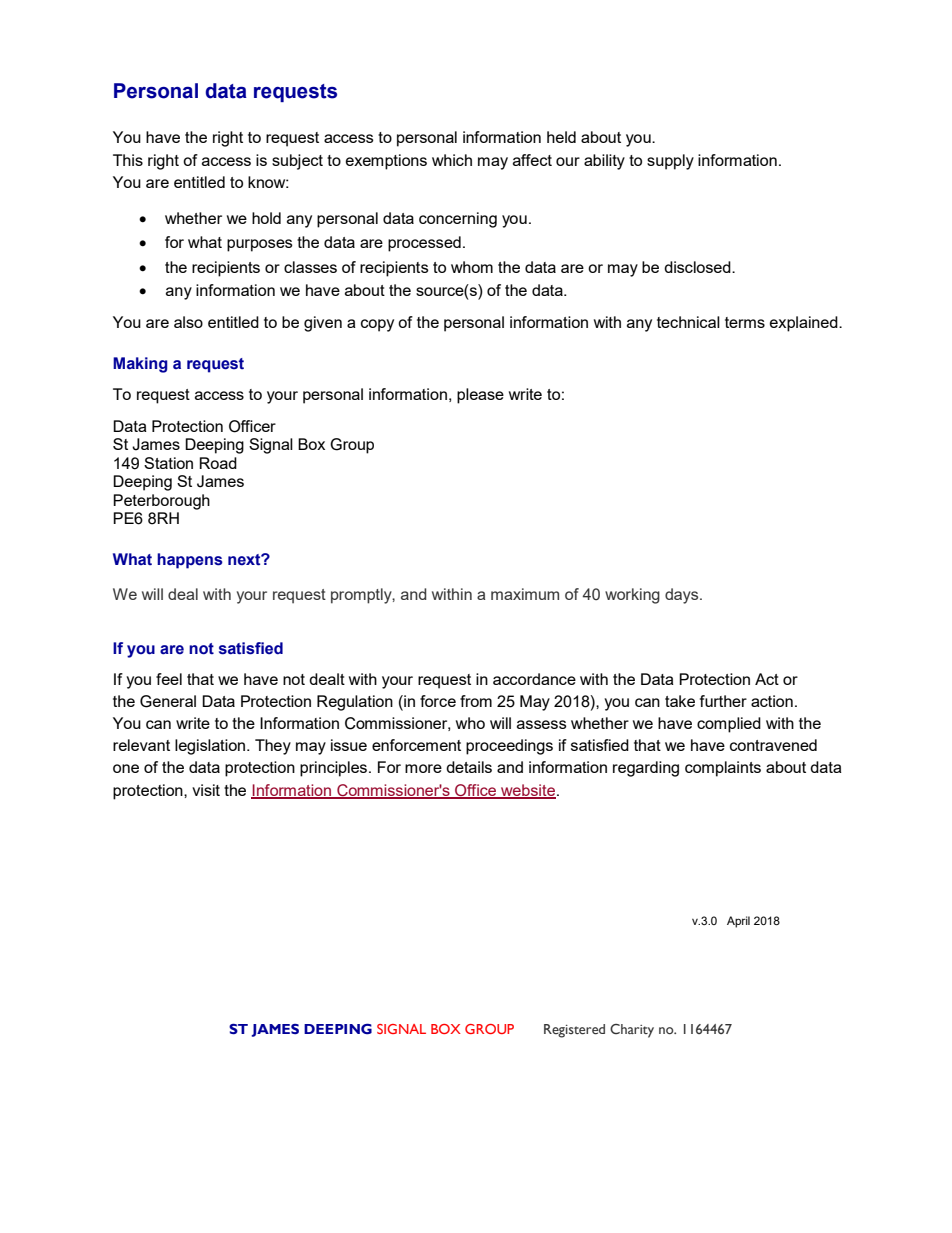 The image size is (952, 1233). What do you see at coordinates (525, 594) in the screenshot?
I see `maximum` at bounding box center [525, 594].
